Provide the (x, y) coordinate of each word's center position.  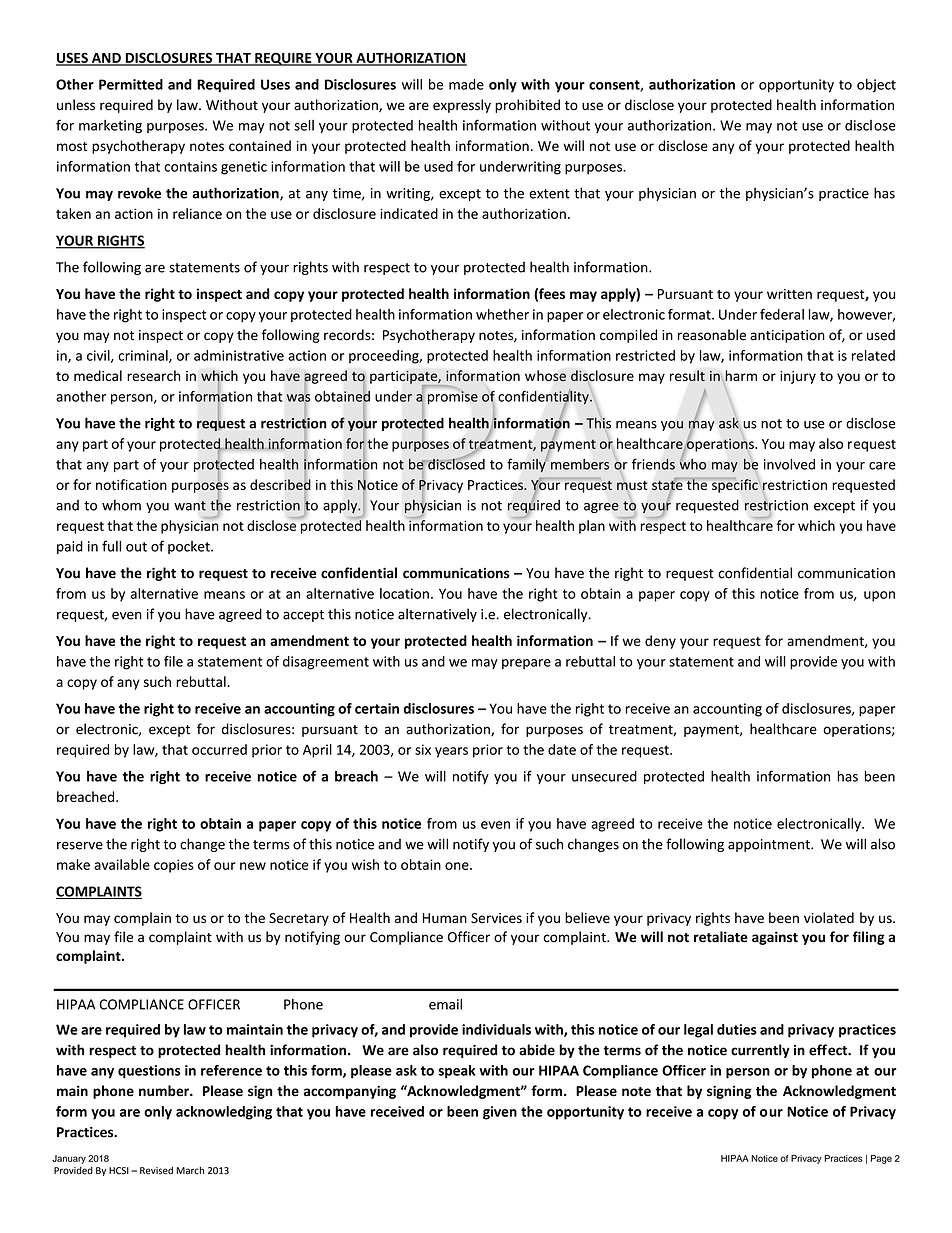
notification (131, 484)
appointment (770, 845)
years (451, 752)
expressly (462, 106)
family (527, 464)
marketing (110, 127)
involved (789, 464)
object (876, 86)
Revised (156, 1170)
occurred (219, 749)
